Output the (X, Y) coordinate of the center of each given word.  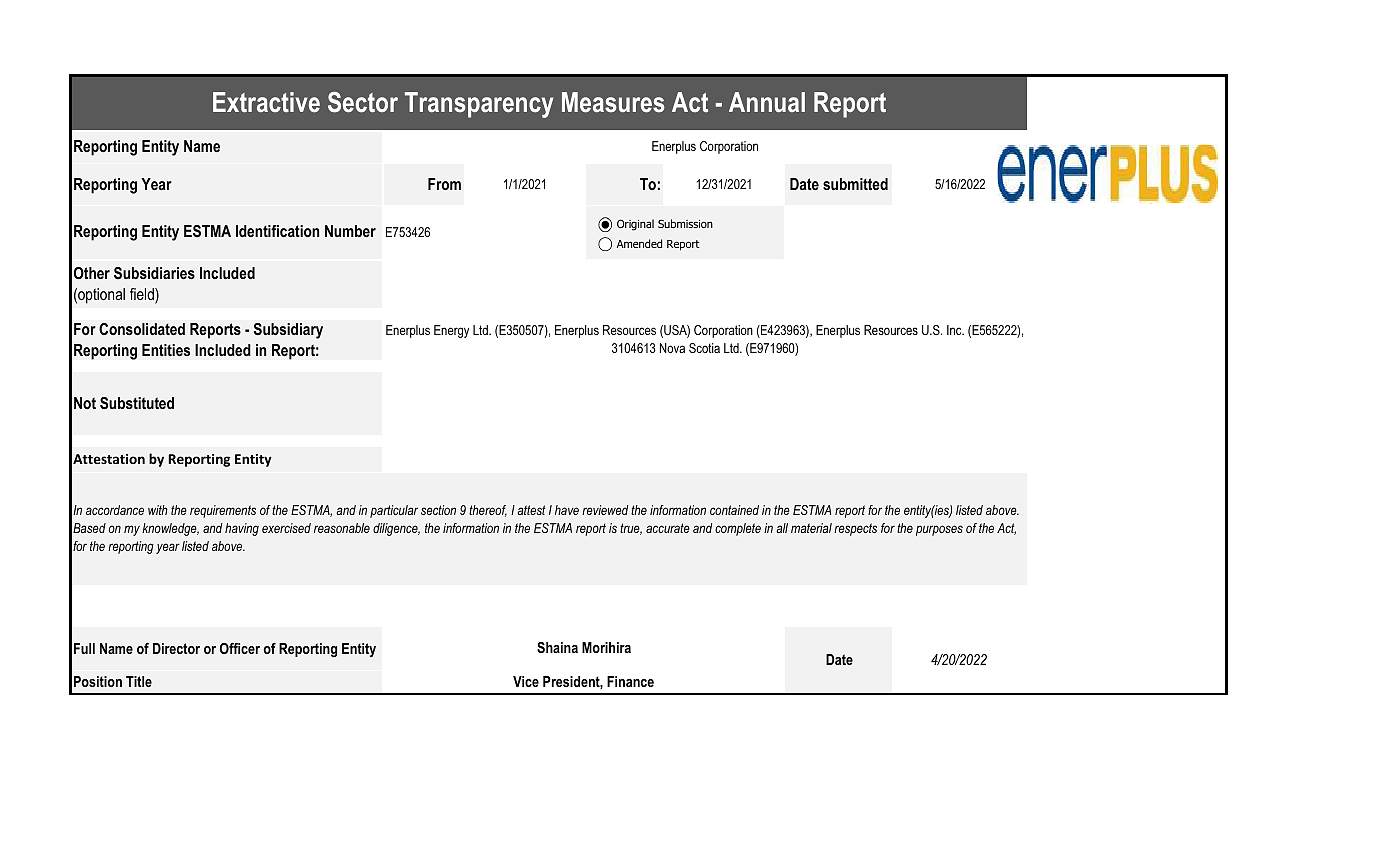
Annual (767, 102)
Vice (526, 681)
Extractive (266, 102)
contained (734, 510)
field (143, 295)
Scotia (704, 348)
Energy (451, 331)
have (567, 510)
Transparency (479, 105)
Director (176, 648)
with (158, 510)
